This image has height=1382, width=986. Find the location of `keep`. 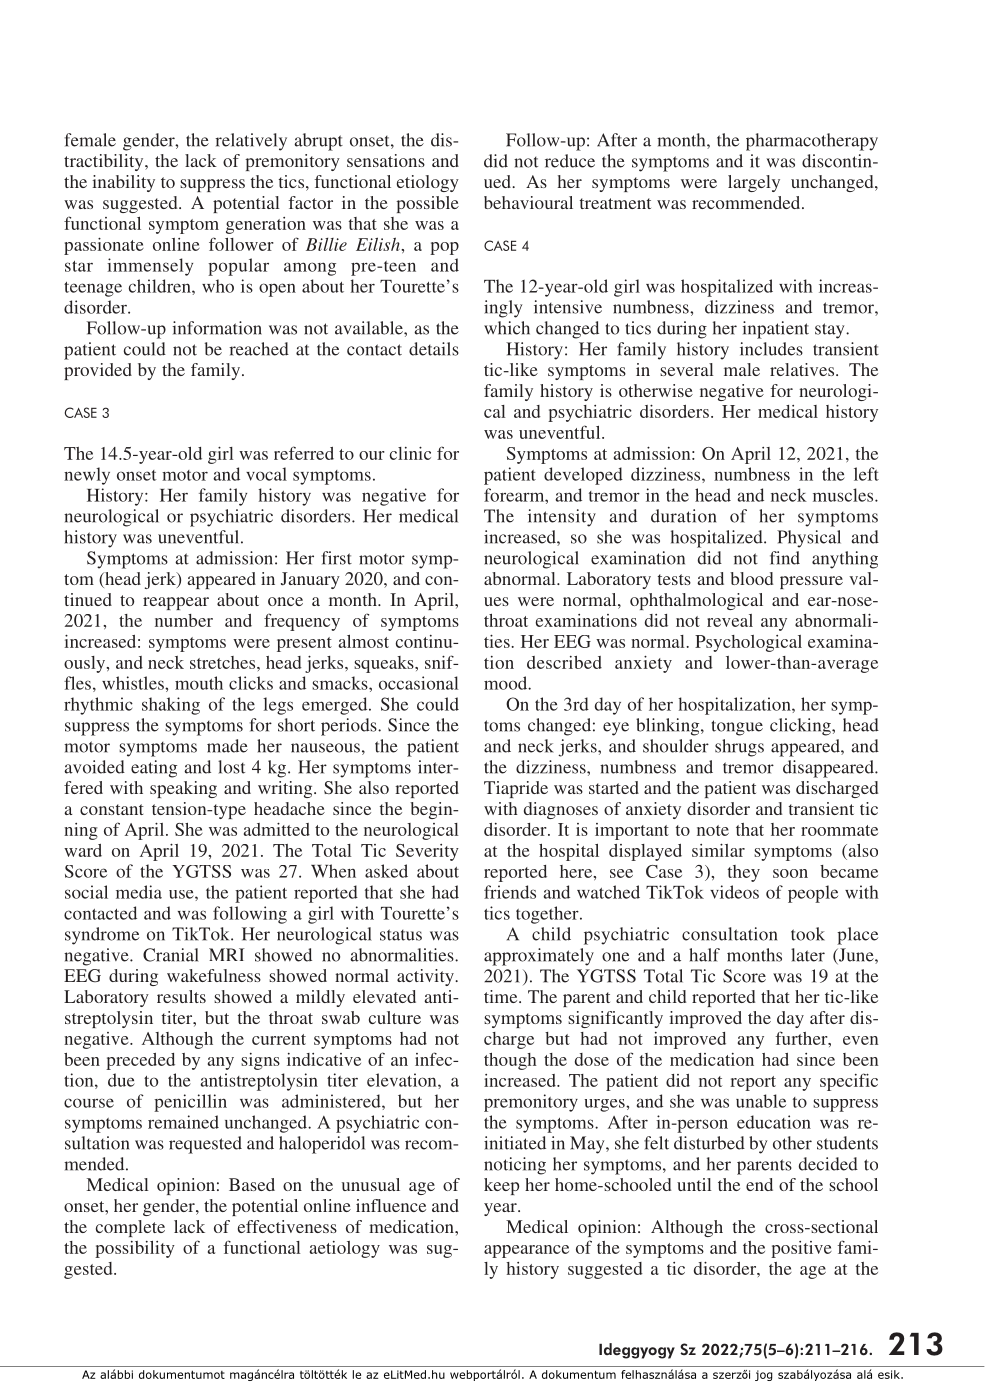

keep is located at coordinates (501, 1186).
